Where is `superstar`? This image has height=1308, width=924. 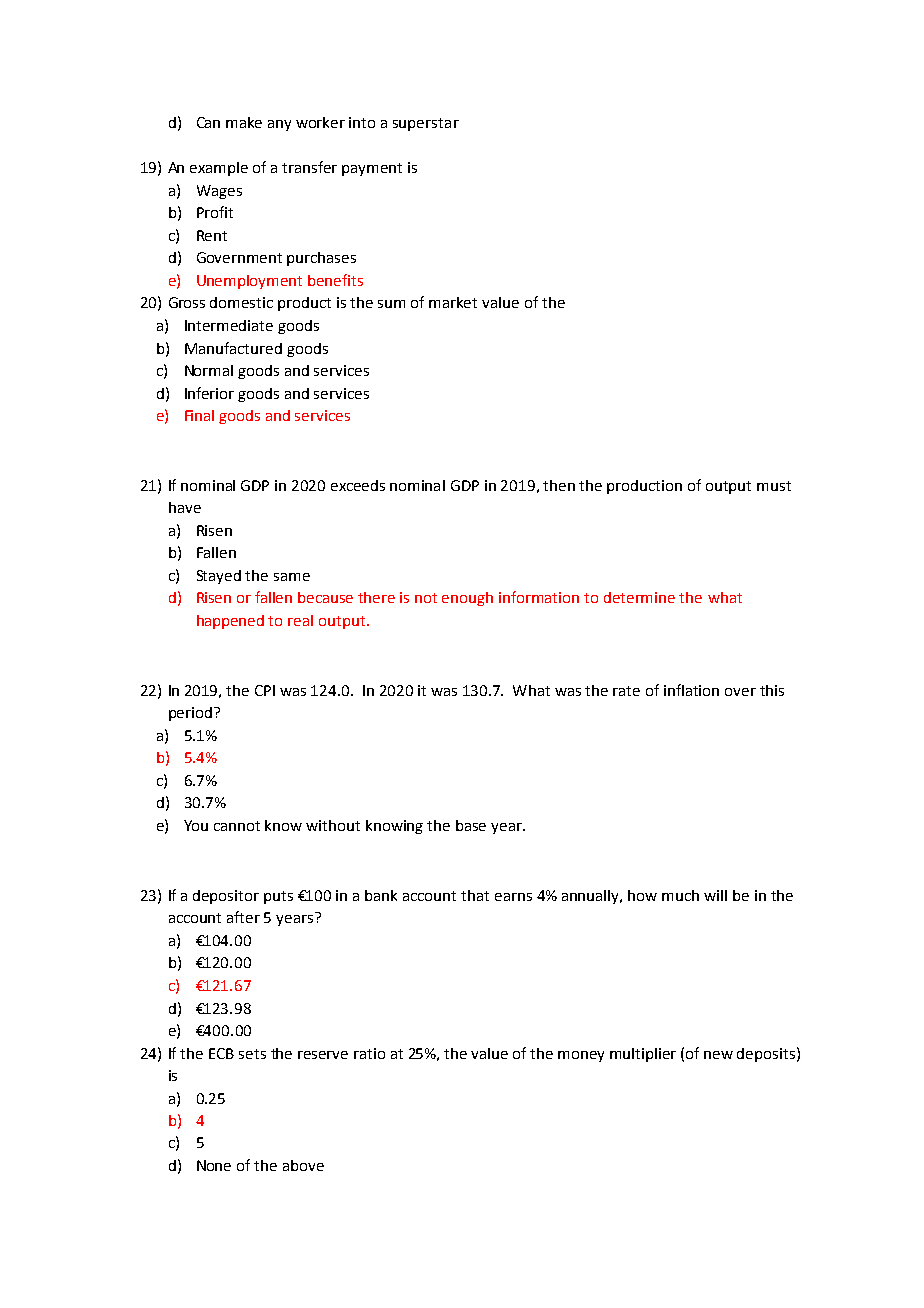
superstar is located at coordinates (426, 124).
